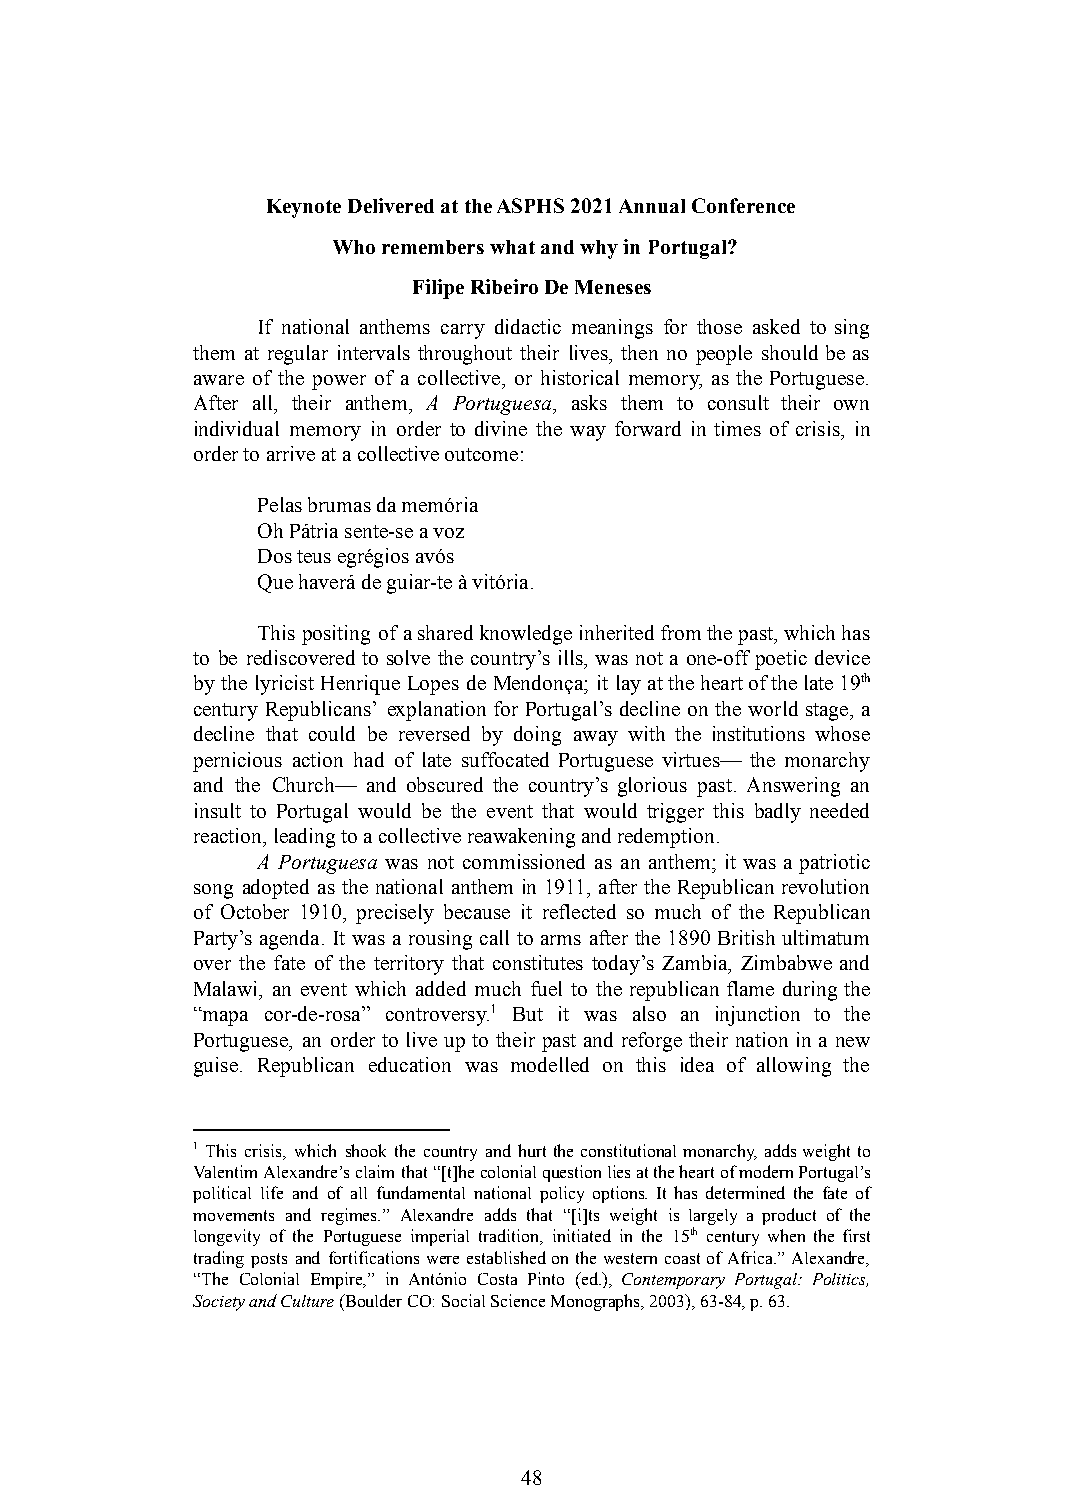 The width and height of the screenshot is (1065, 1504). What do you see at coordinates (304, 208) in the screenshot?
I see `Keynote` at bounding box center [304, 208].
